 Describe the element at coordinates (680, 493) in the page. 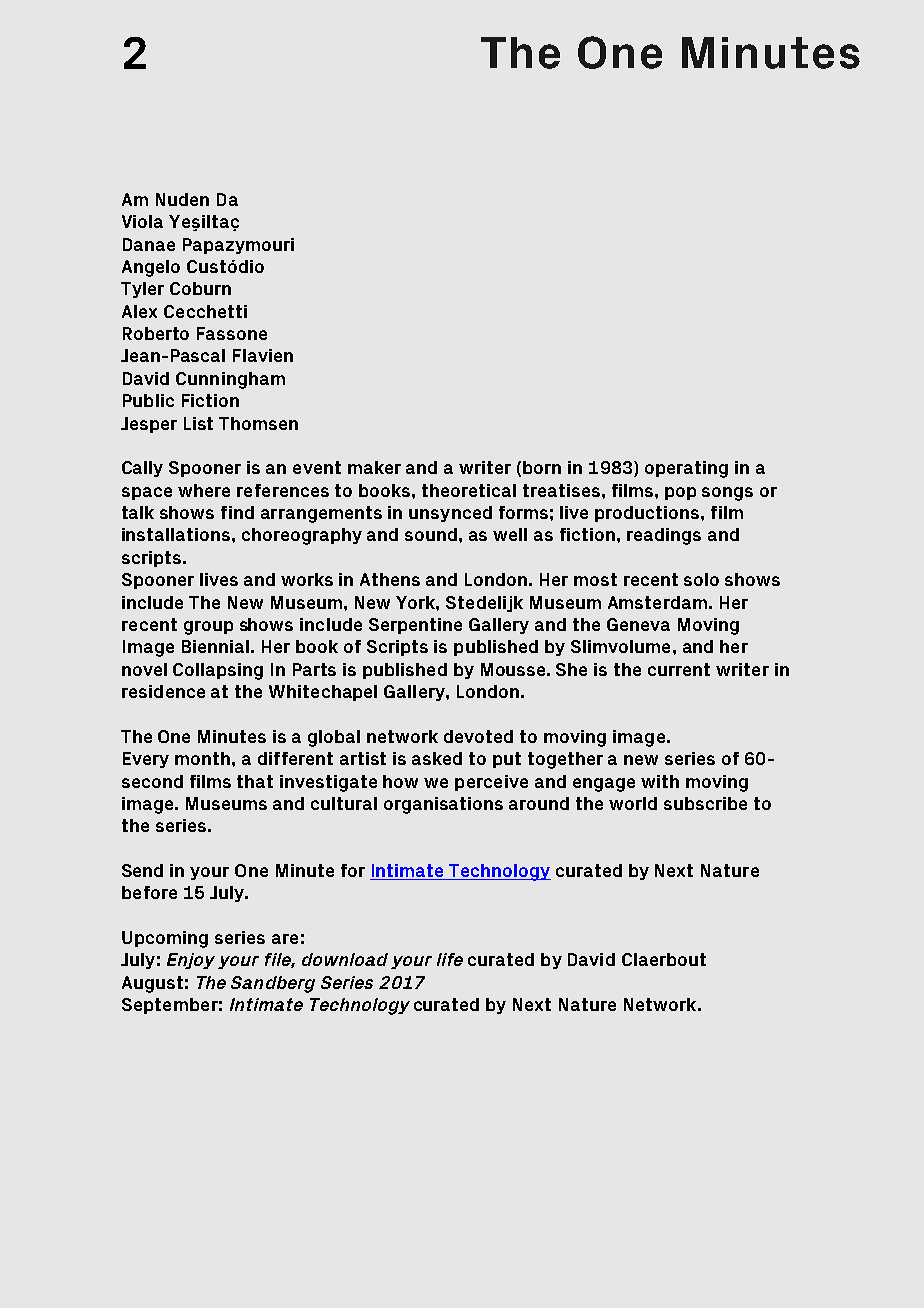

I see `pop` at that location.
